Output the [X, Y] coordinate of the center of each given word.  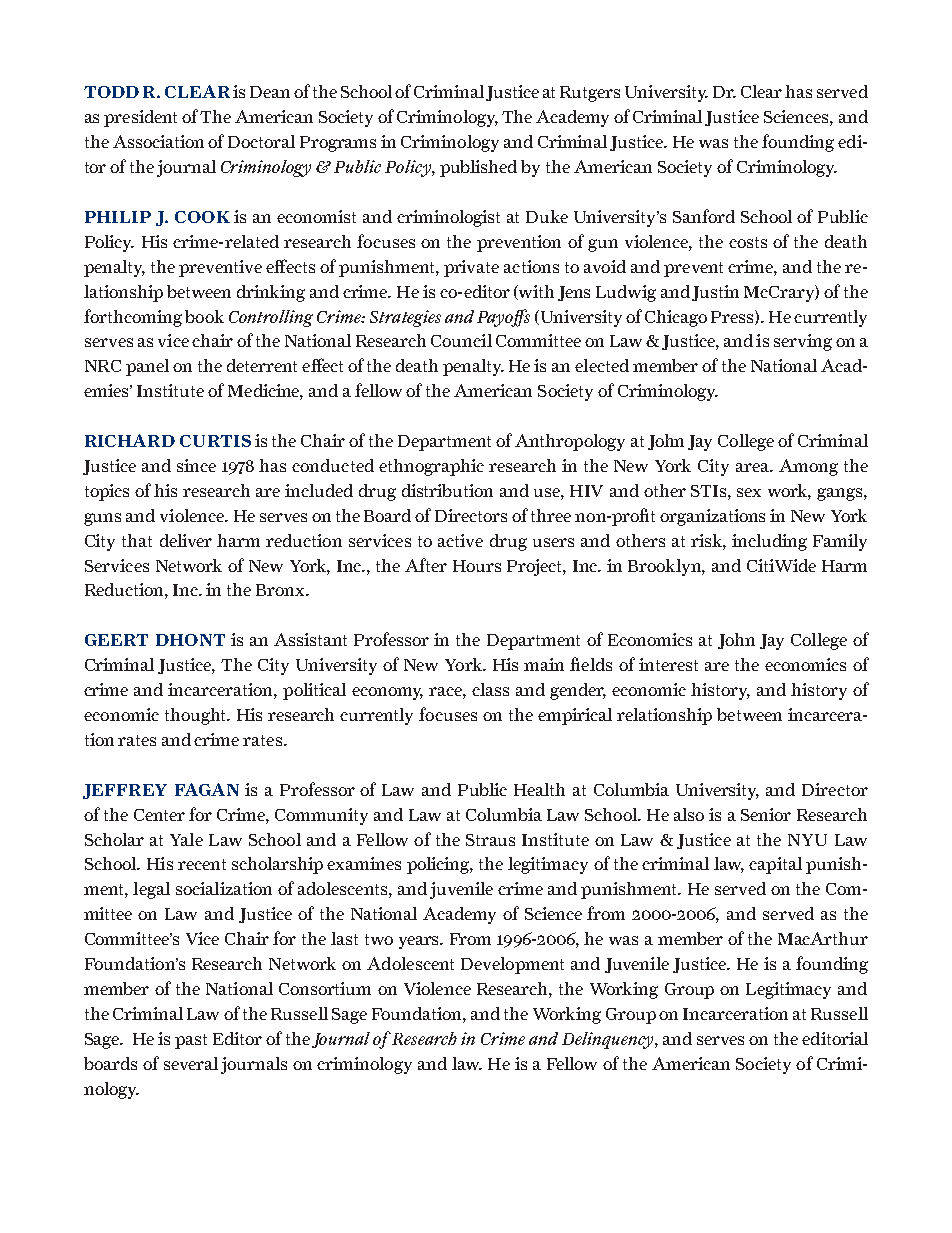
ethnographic [431, 467]
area [753, 467]
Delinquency [609, 1040]
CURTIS [215, 441]
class [490, 689]
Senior [766, 814]
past [191, 1041]
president [140, 118]
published [478, 168]
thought [196, 716]
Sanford [704, 216]
